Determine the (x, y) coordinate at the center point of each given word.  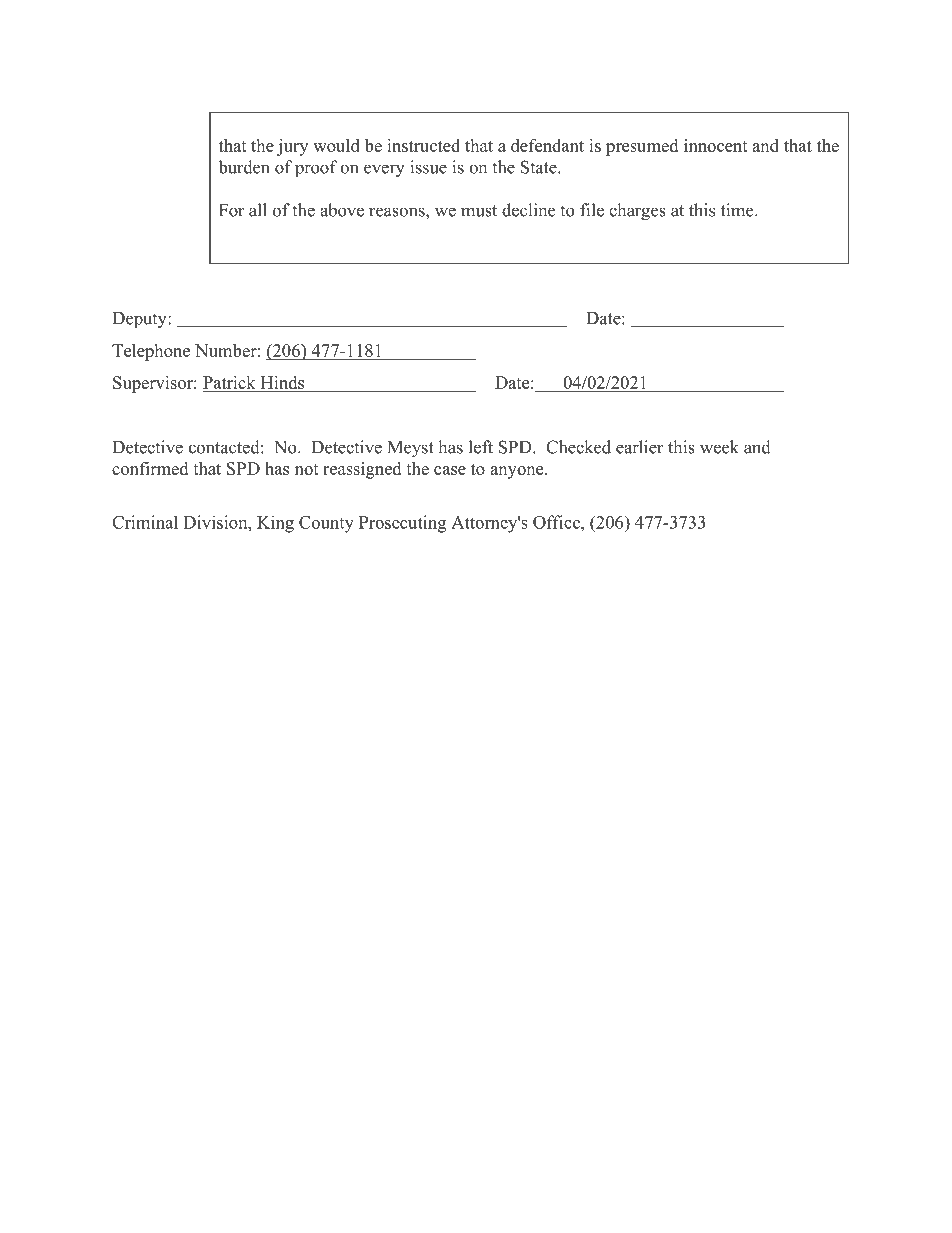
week (719, 447)
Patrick (229, 382)
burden (244, 167)
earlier (640, 447)
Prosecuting (402, 524)
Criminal (145, 522)
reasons (398, 212)
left (481, 447)
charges (637, 212)
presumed (642, 147)
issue (428, 167)
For (232, 210)
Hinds (282, 382)
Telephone (151, 352)
